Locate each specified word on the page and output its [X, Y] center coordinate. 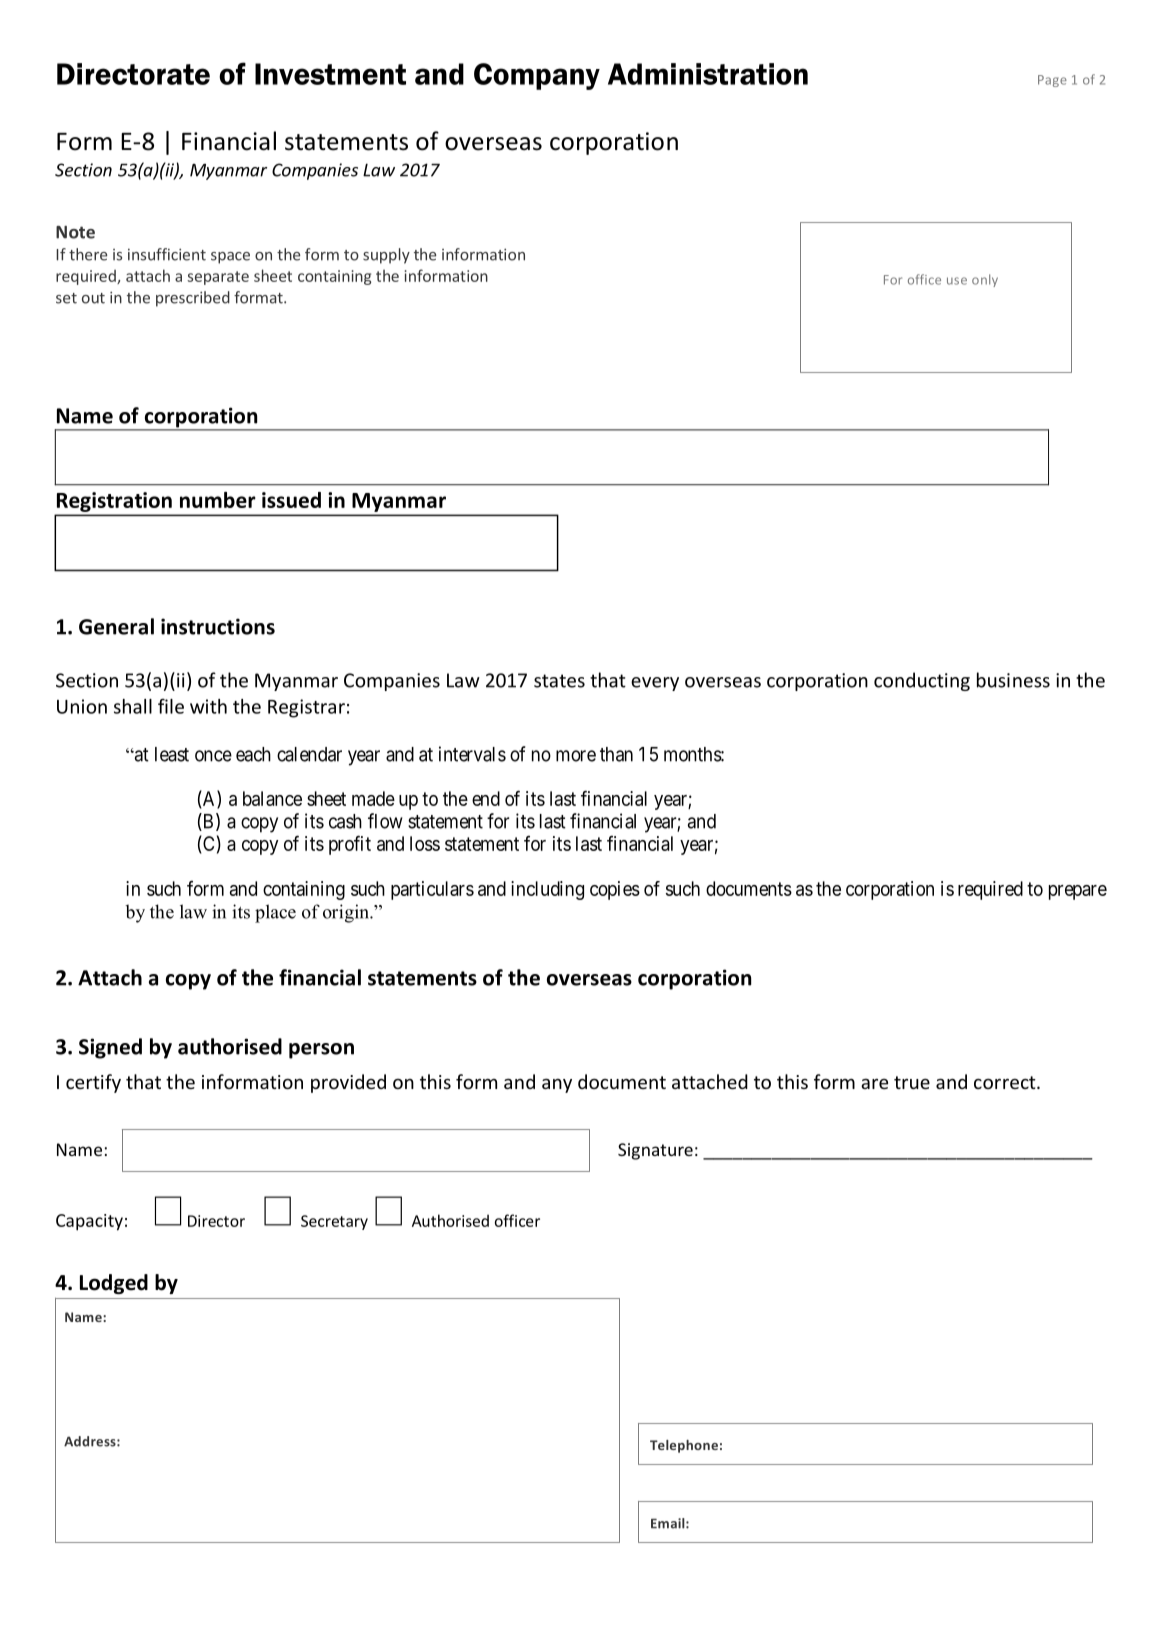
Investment [330, 74]
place [275, 913]
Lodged [114, 1284]
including [547, 890]
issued [291, 500]
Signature [655, 1151]
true [912, 1082]
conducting [922, 681]
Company [537, 76]
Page [1052, 81]
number [218, 500]
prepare [1078, 892]
